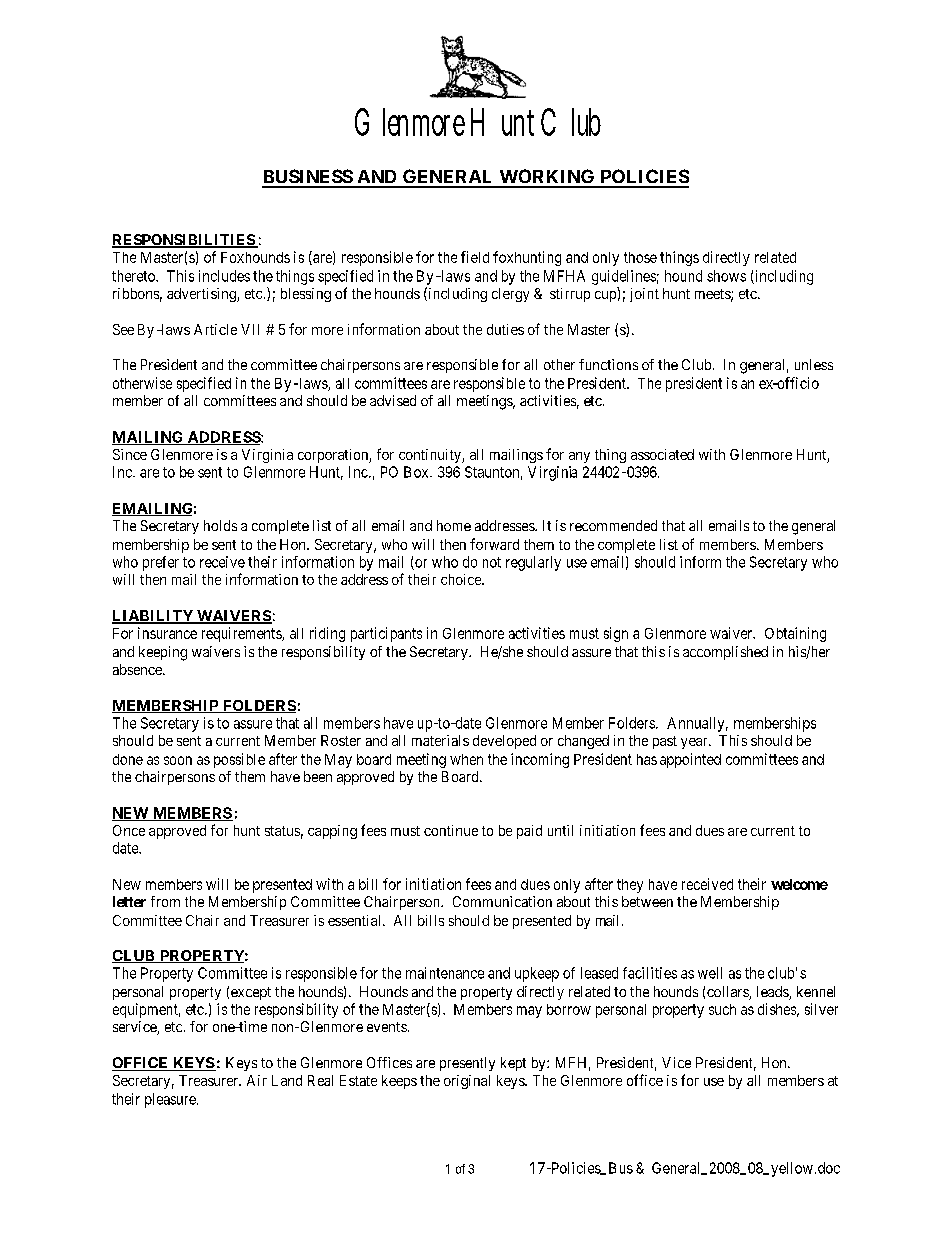 This image has width=952, height=1233. Describe the element at coordinates (722, 1009) in the image. I see `such` at that location.
